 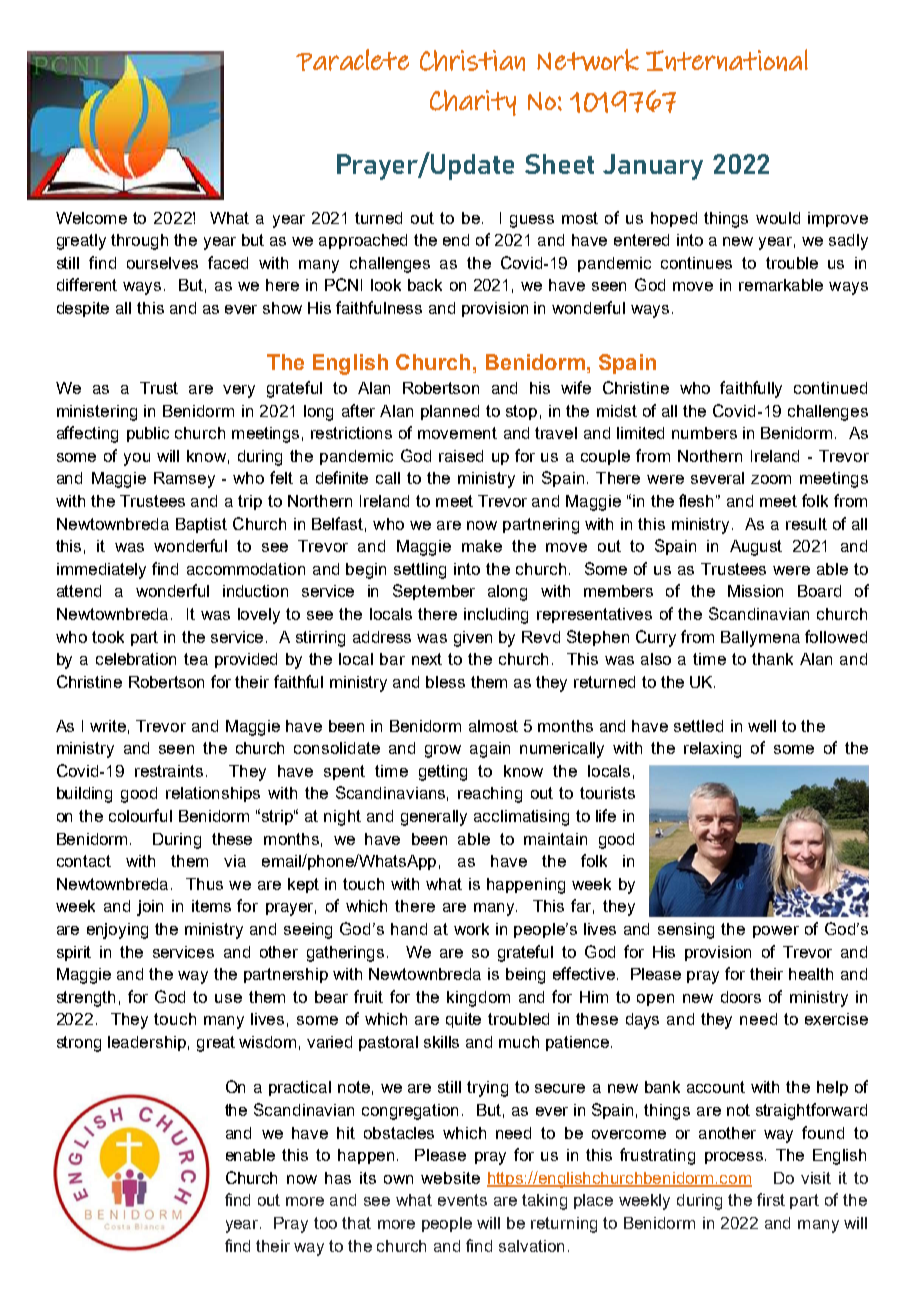 What do you see at coordinates (184, 480) in the image?
I see `Ramsey` at bounding box center [184, 480].
